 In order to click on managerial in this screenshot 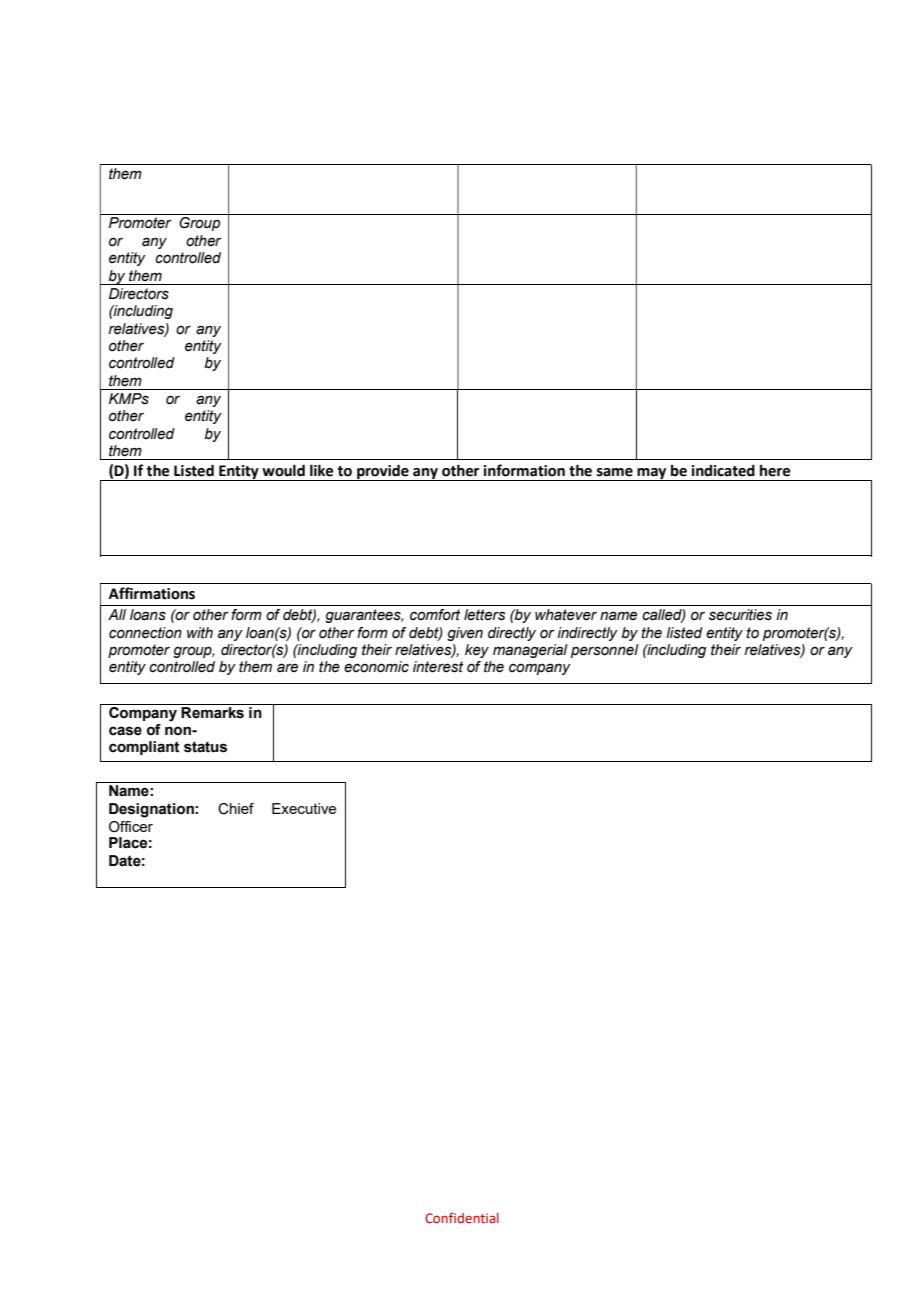, I will do `click(530, 651)`.
